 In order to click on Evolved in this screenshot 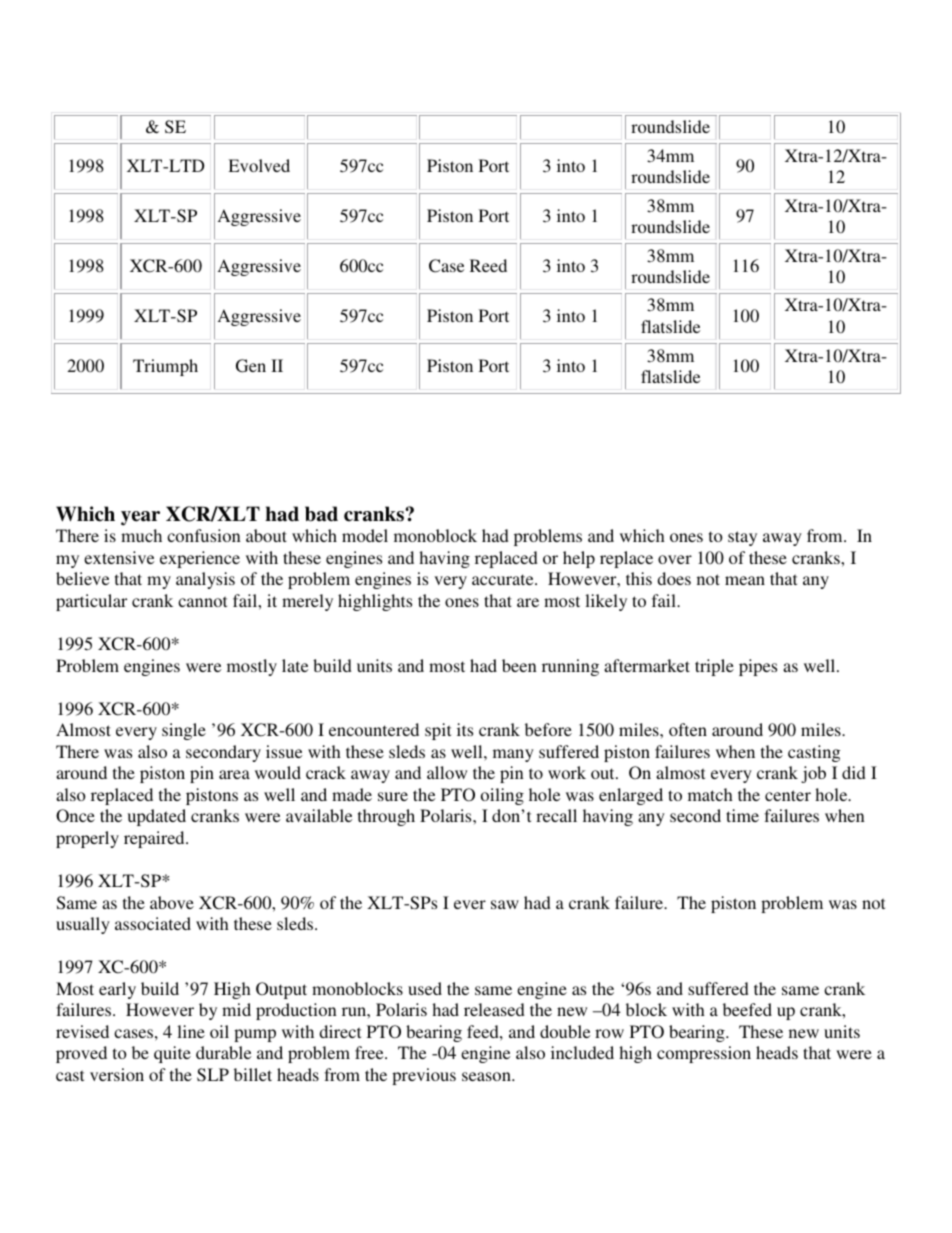, I will do `click(259, 165)`.
